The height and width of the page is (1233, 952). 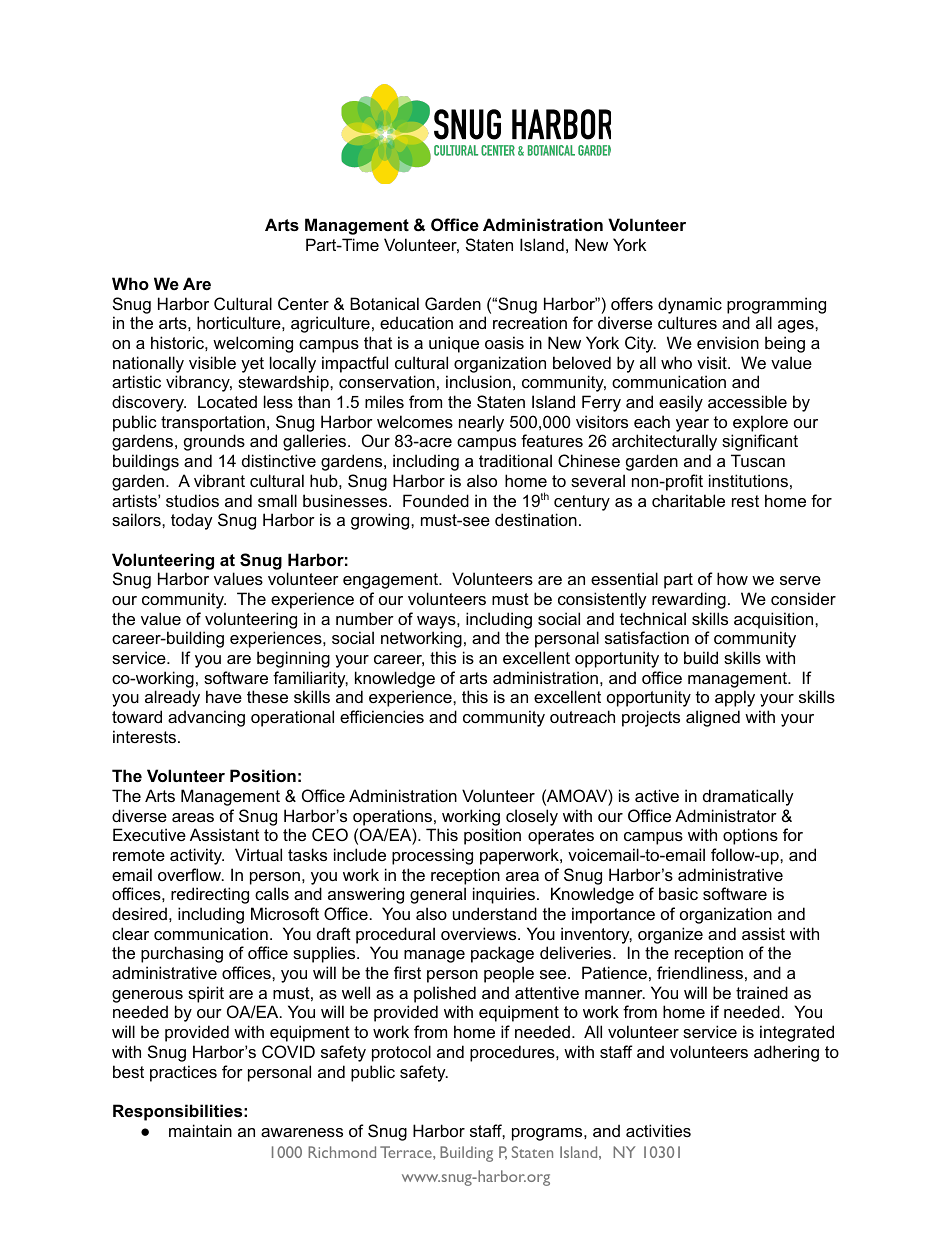 I want to click on welcoming, so click(x=253, y=344).
